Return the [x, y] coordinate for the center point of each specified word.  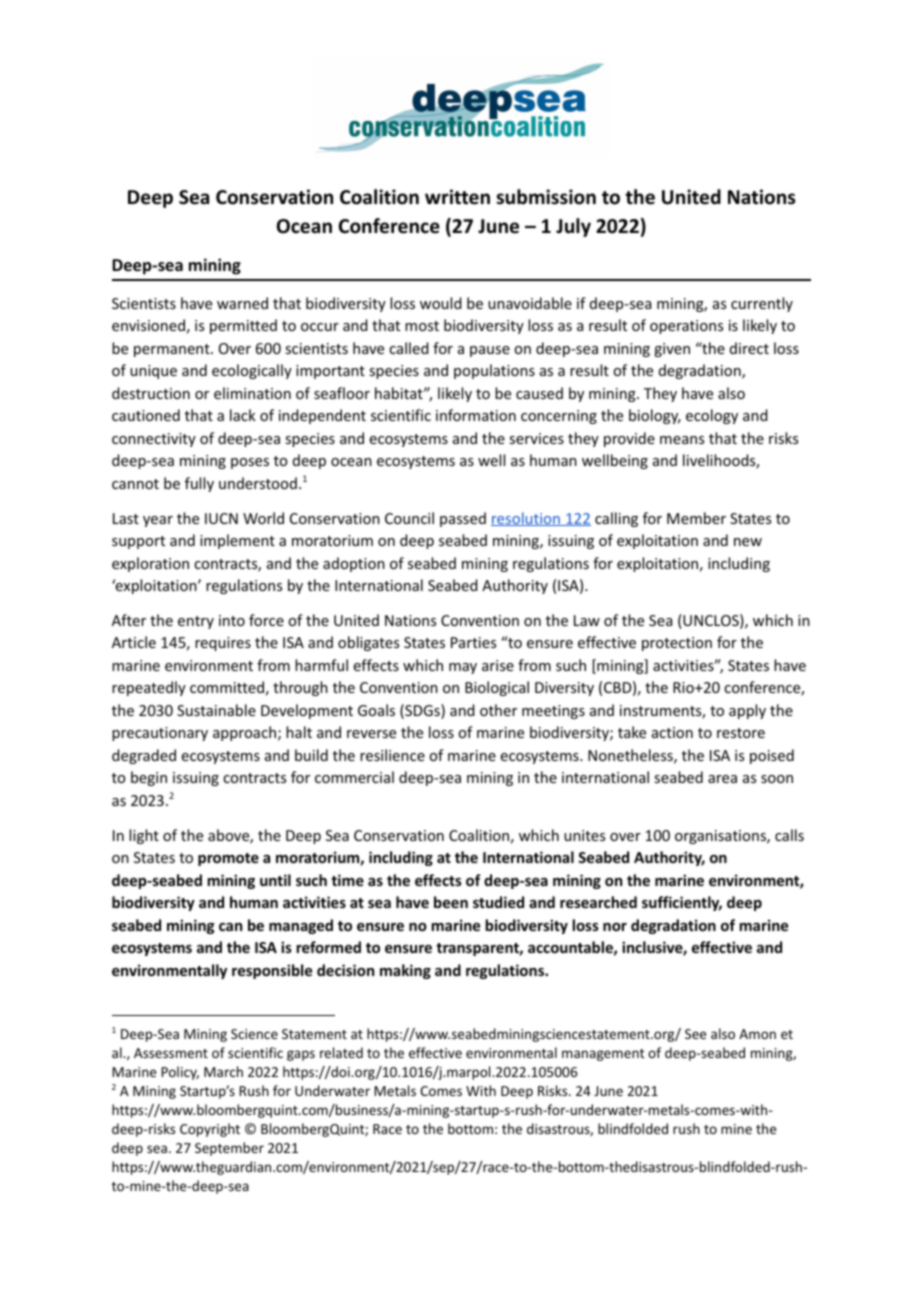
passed [463, 519]
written [457, 197]
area [722, 779]
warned [242, 303]
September [229, 1149]
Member [696, 518]
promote [228, 859]
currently [762, 304]
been [451, 902]
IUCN [221, 518]
